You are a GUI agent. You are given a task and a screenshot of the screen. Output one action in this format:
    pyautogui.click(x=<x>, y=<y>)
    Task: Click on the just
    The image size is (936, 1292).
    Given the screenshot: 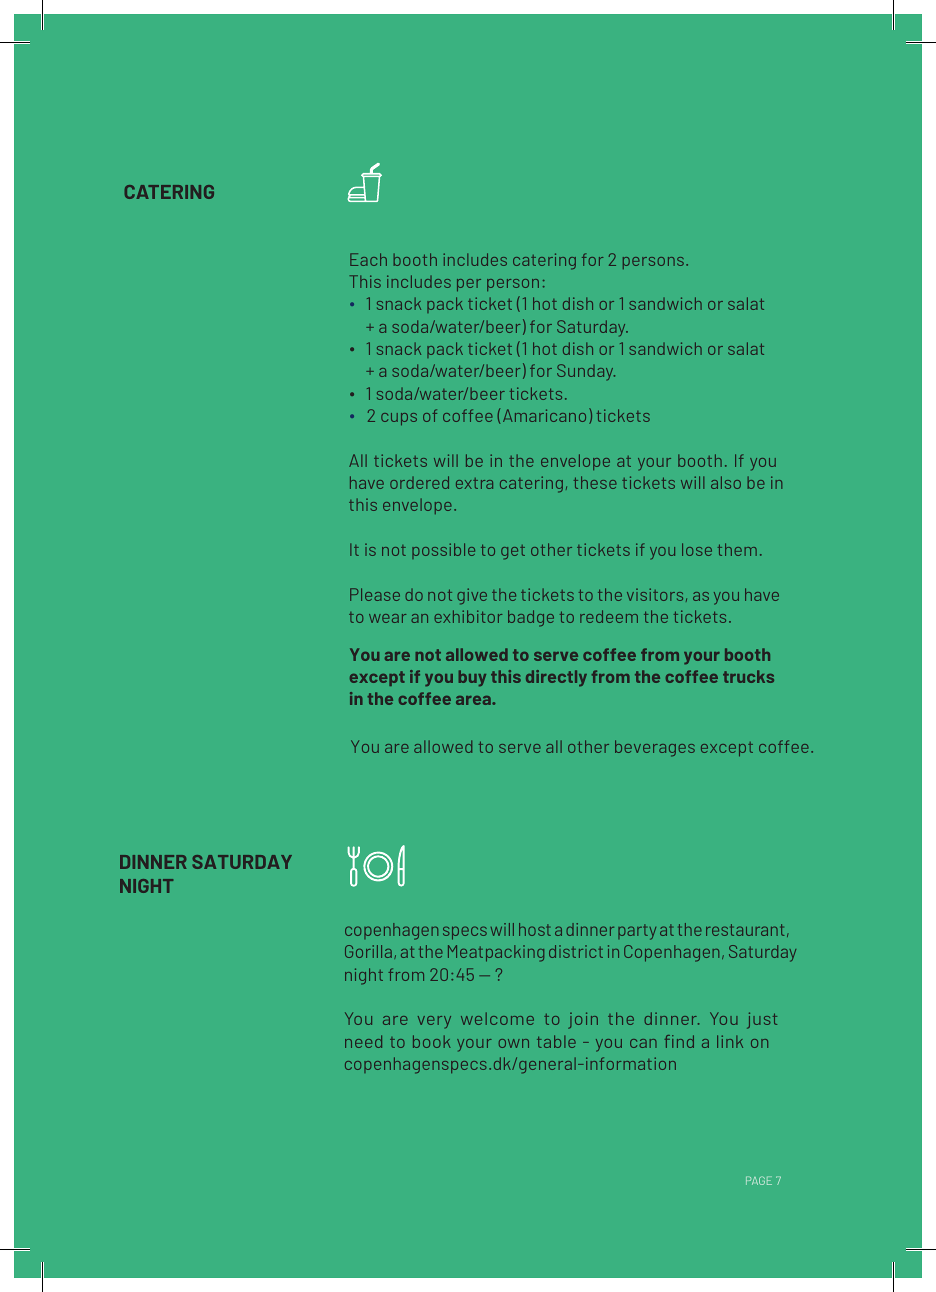 What is the action you would take?
    pyautogui.click(x=762, y=1020)
